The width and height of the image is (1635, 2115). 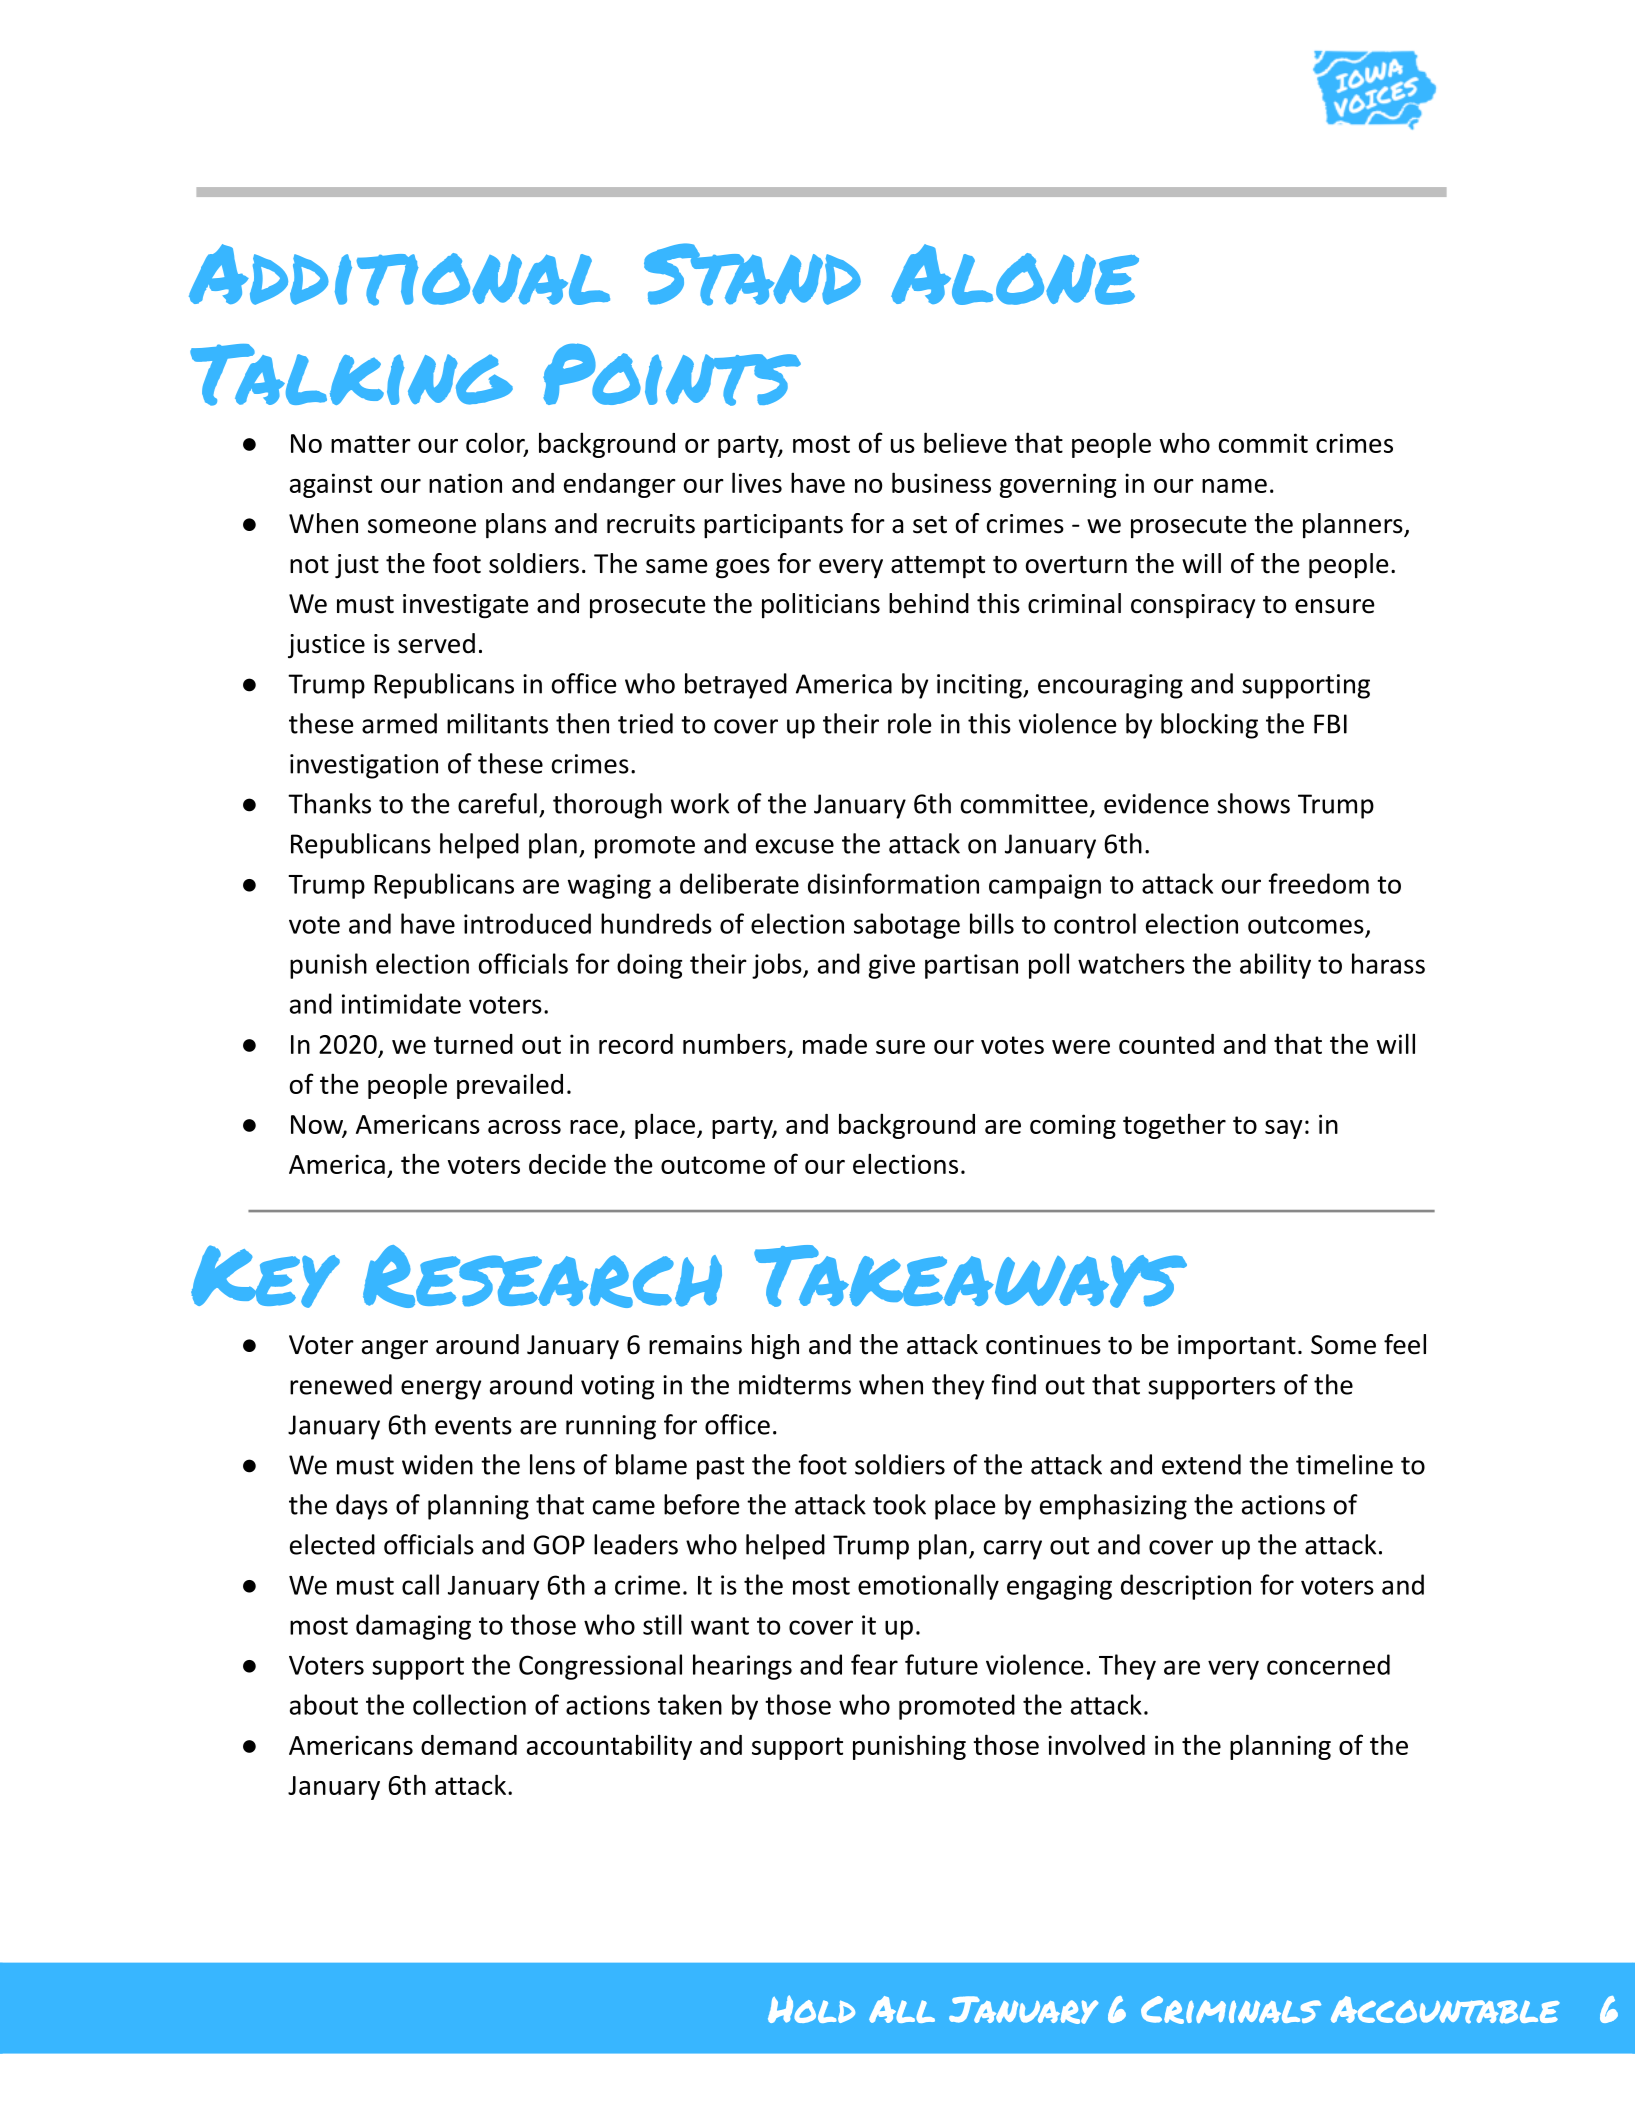 What do you see at coordinates (399, 275) in the image?
I see `Additional` at bounding box center [399, 275].
